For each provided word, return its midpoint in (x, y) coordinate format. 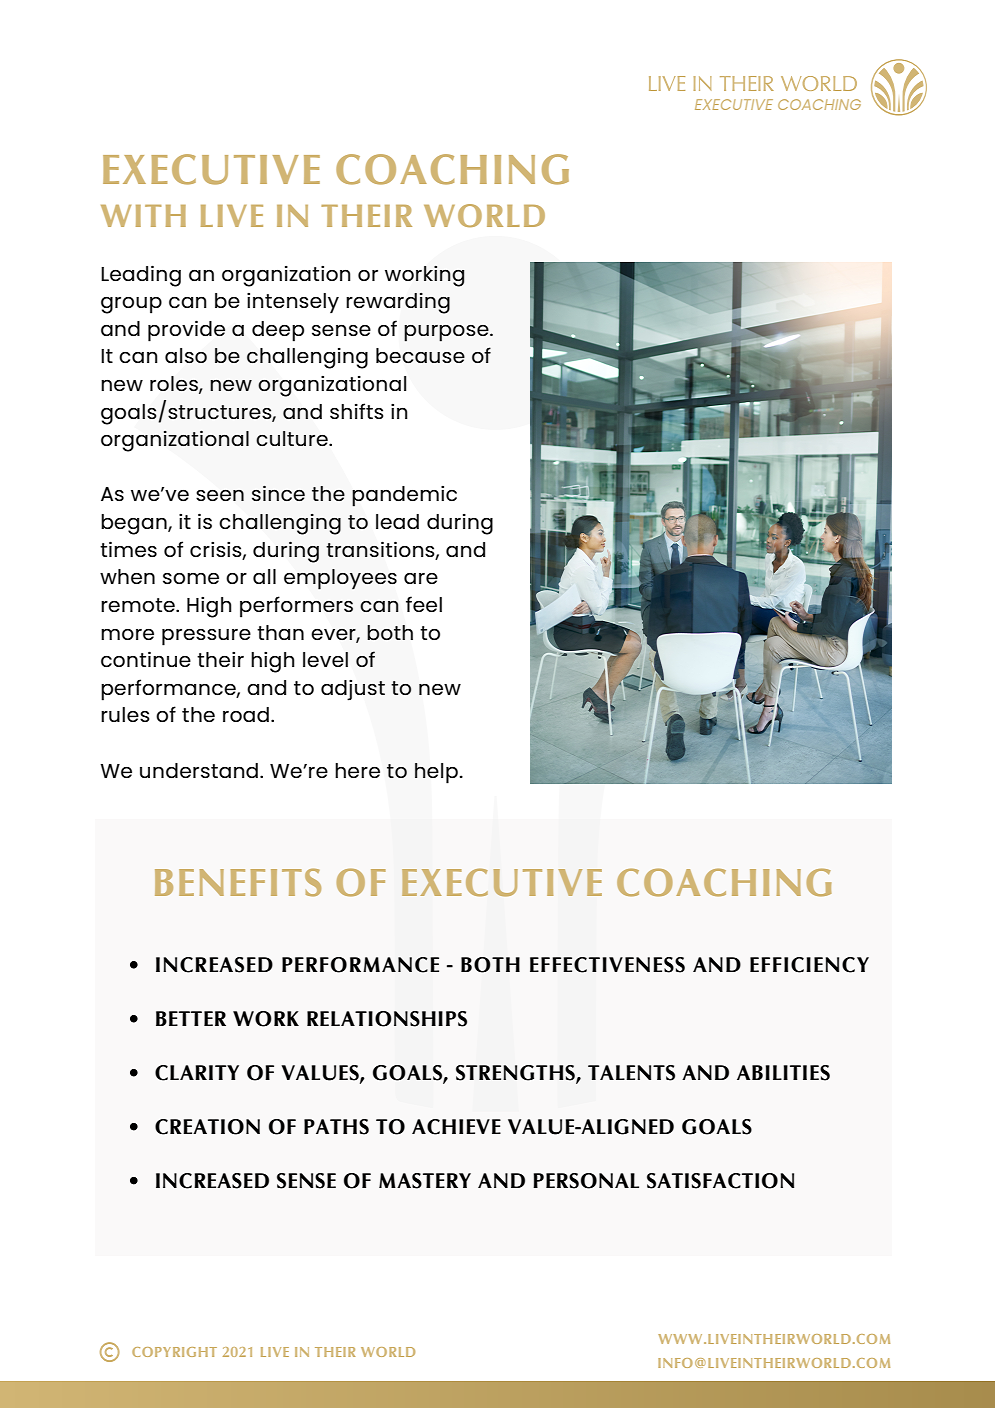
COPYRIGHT (174, 1352)
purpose (447, 333)
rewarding (398, 303)
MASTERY (425, 1181)
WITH (143, 216)
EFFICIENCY (809, 965)
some (191, 578)
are (421, 578)
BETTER (191, 1018)
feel (424, 604)
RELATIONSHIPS (387, 1019)
